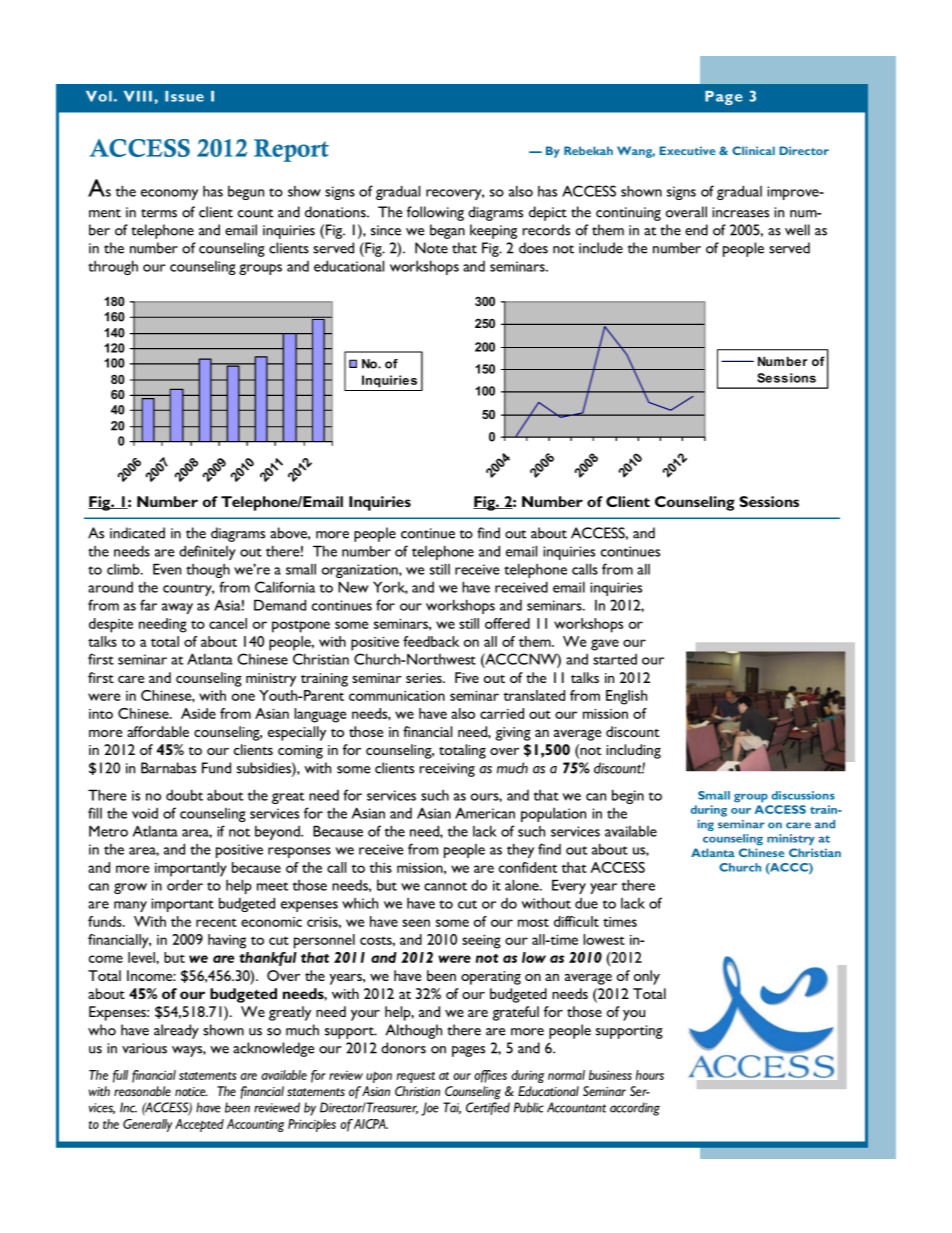 Image resolution: width=952 pixels, height=1233 pixels. Describe the element at coordinates (435, 213) in the document. I see `following` at that location.
